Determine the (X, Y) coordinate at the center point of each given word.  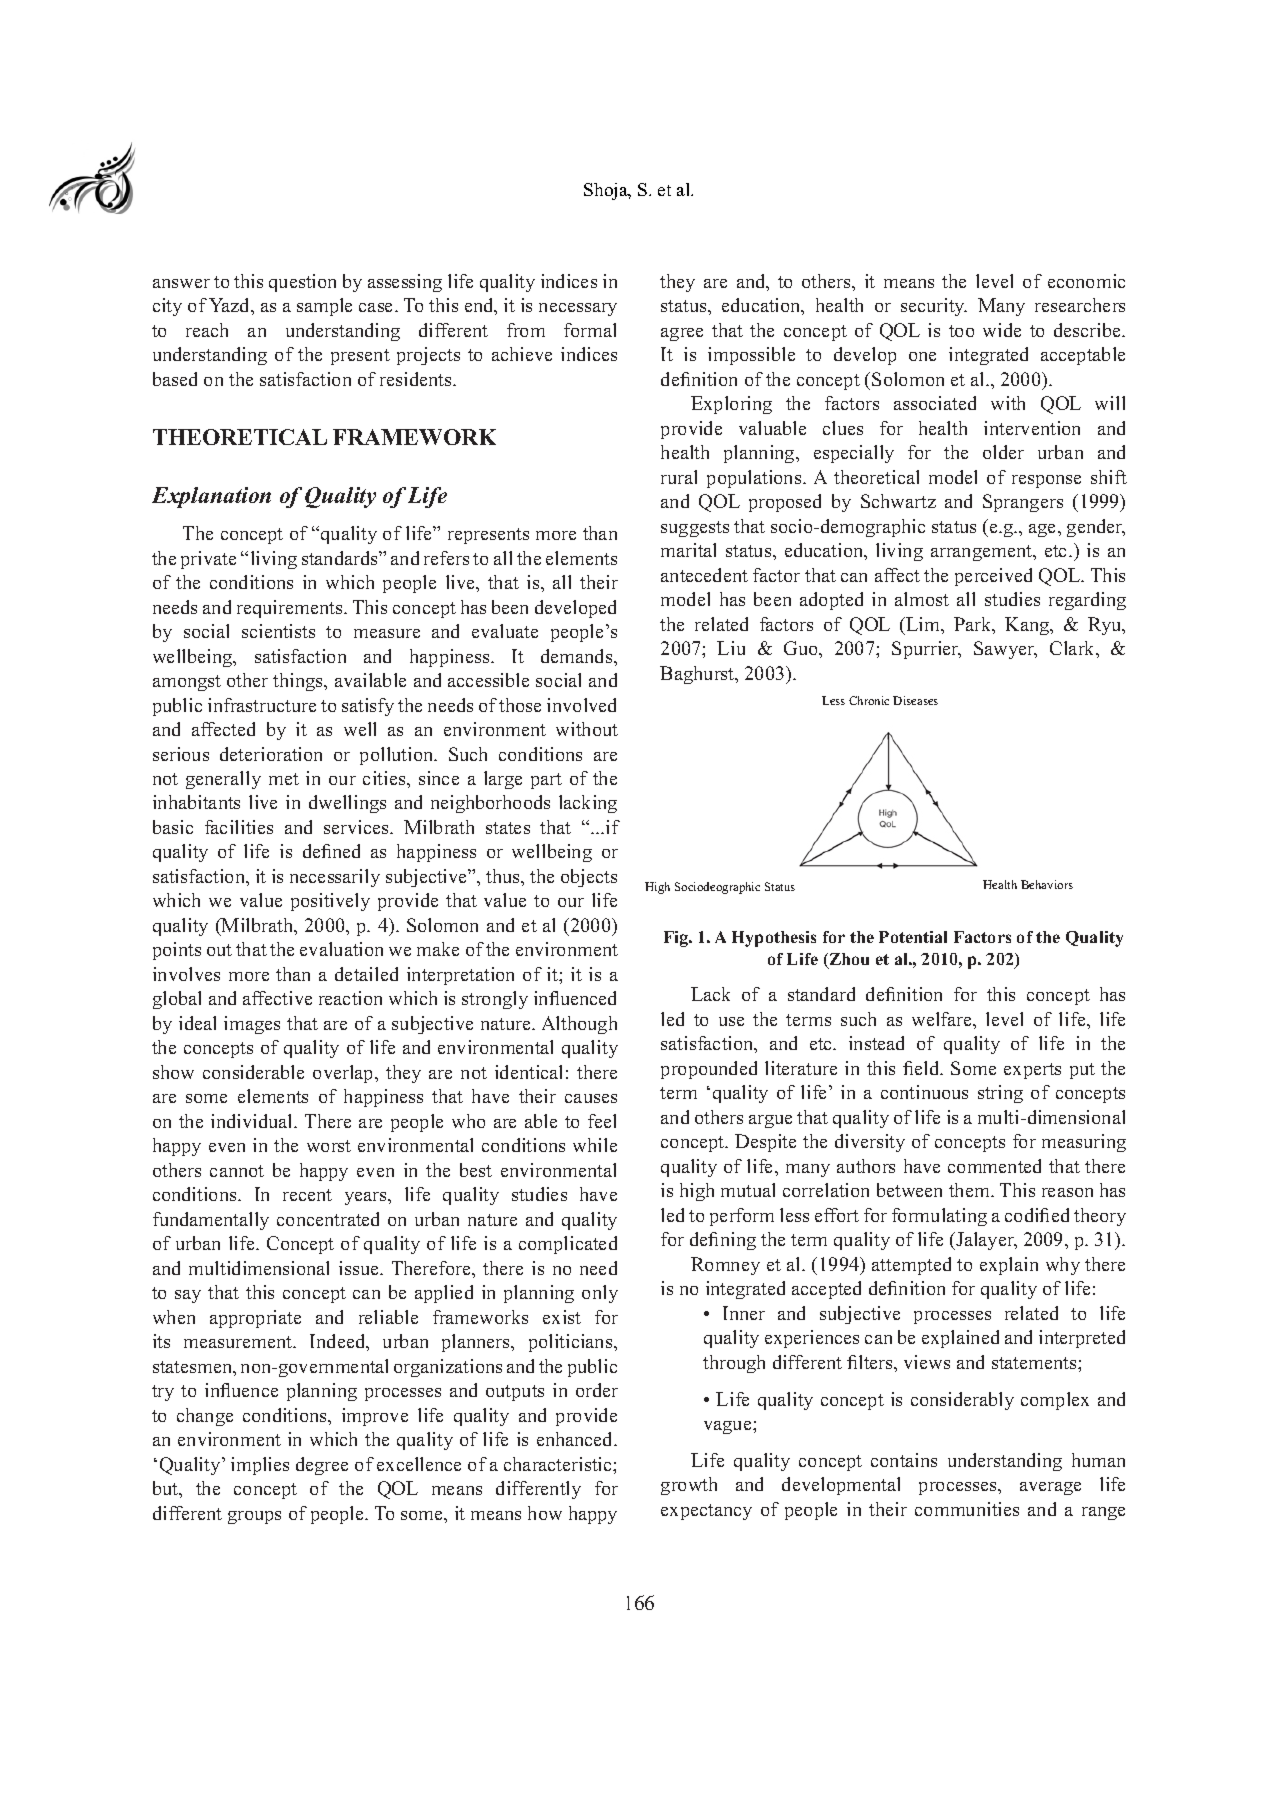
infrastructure (262, 705)
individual (253, 1121)
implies (260, 1466)
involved (581, 705)
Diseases (915, 700)
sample (324, 307)
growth (689, 1486)
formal (590, 330)
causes (591, 1098)
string (1000, 1094)
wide (1002, 330)
